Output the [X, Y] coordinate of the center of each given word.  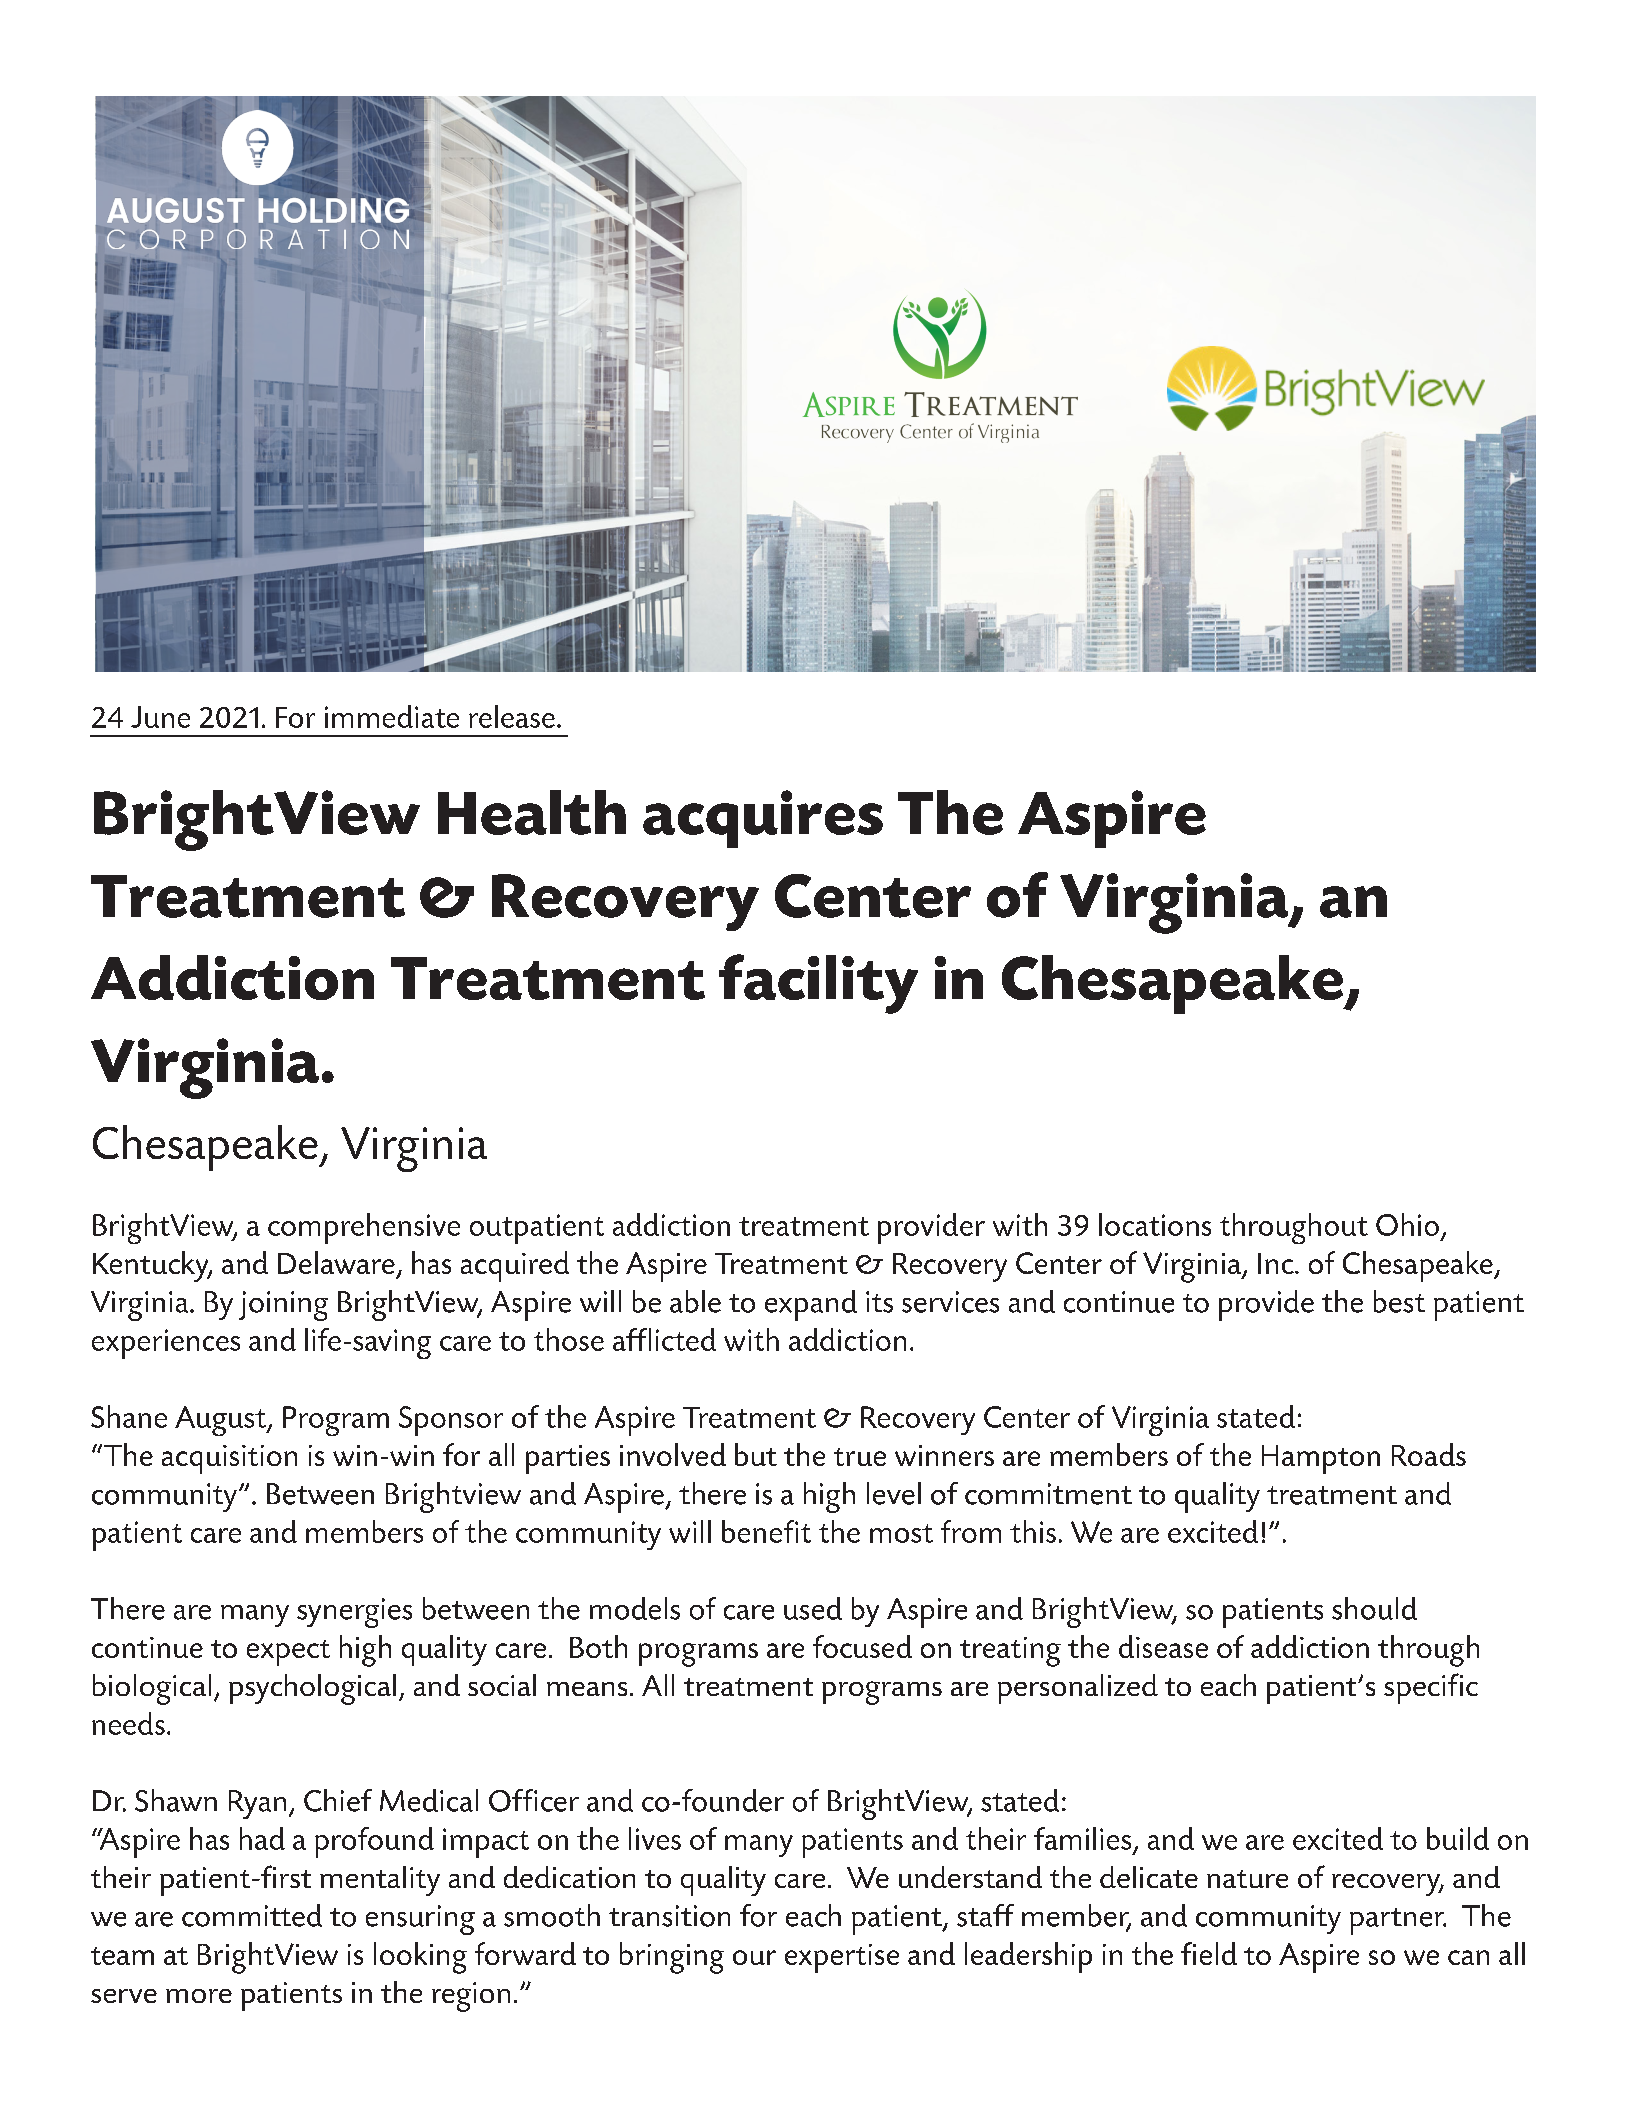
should [1374, 1608]
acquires [763, 819]
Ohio [1407, 1224]
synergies [354, 1613]
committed [252, 1915]
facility [818, 984]
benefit [766, 1531]
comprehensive [364, 1228]
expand [811, 1305]
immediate [392, 716]
